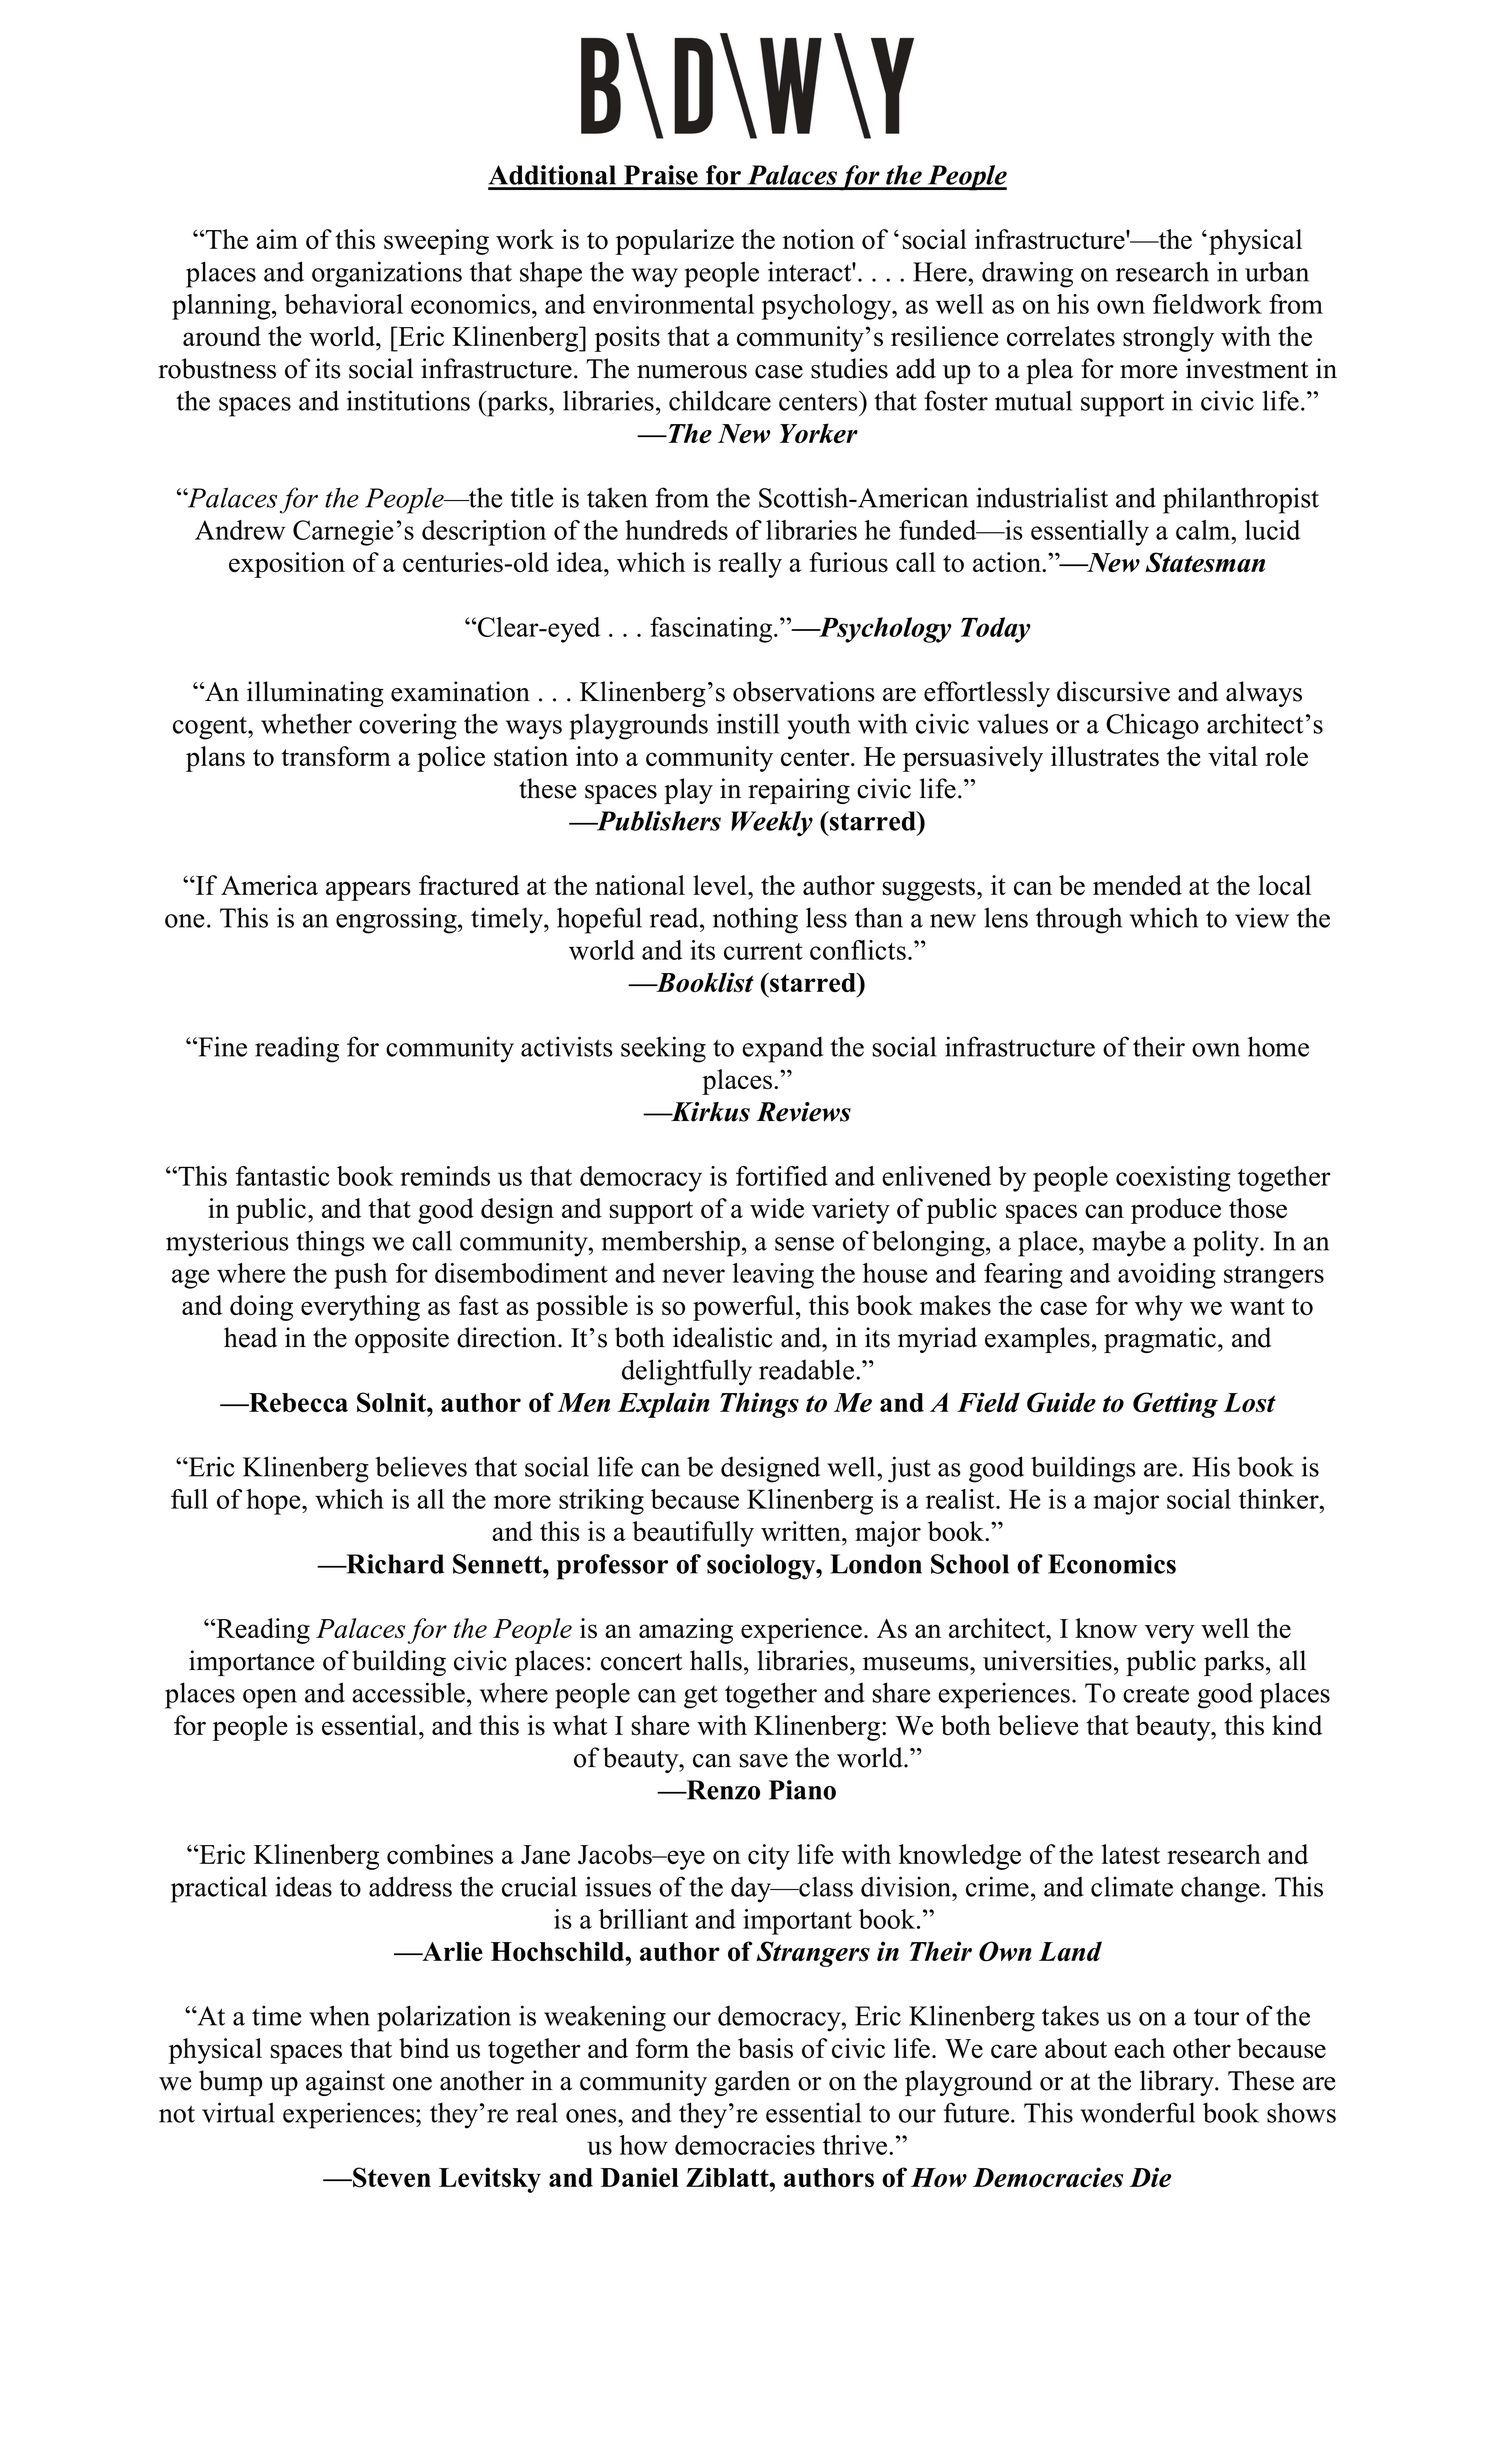 The image size is (1495, 2462). I want to click on mended, so click(1137, 885).
